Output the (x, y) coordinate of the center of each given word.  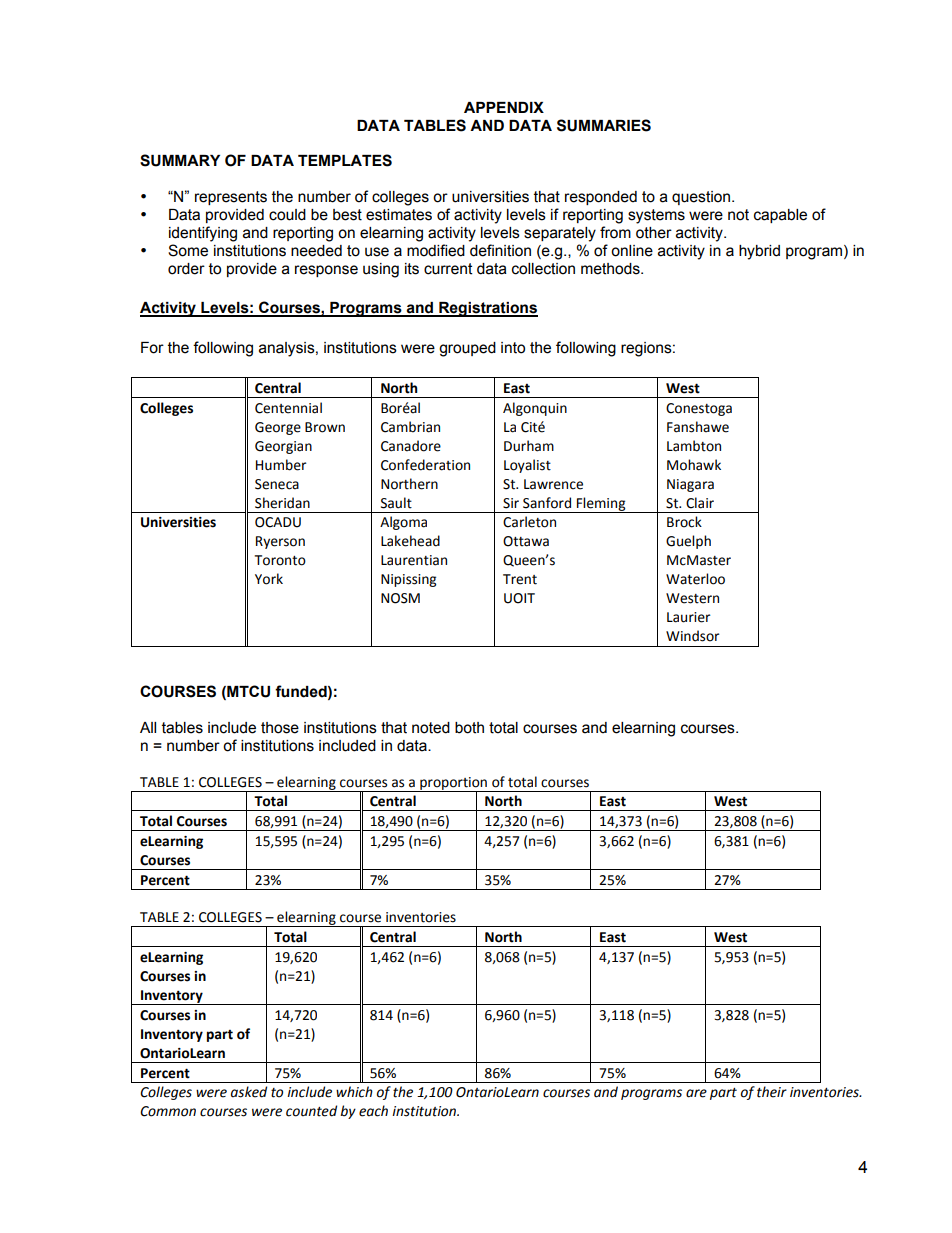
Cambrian (410, 427)
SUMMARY (180, 160)
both (469, 728)
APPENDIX (504, 107)
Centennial (288, 408)
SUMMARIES (604, 125)
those (280, 728)
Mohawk (694, 465)
